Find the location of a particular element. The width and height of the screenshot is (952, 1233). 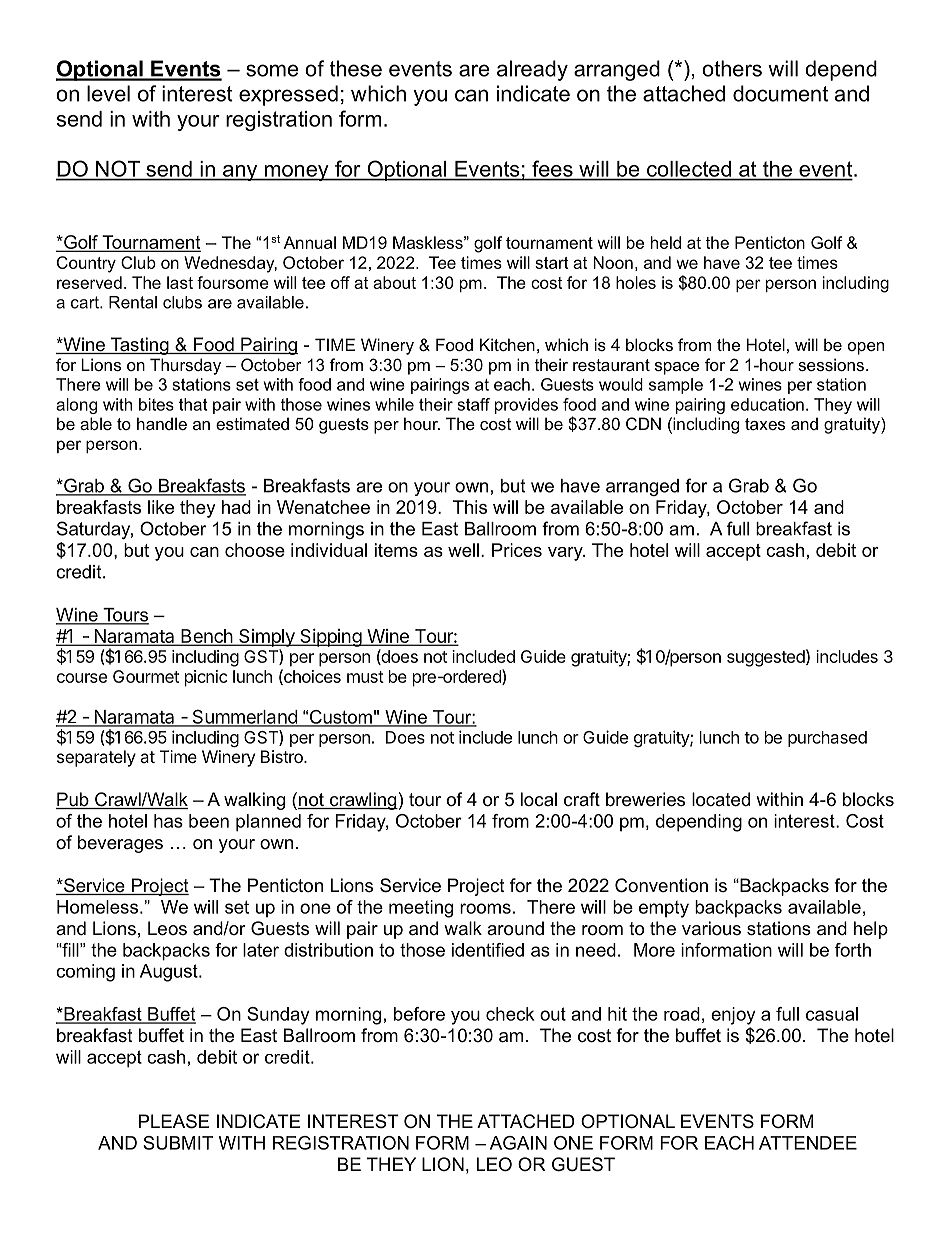

already is located at coordinates (532, 70).
